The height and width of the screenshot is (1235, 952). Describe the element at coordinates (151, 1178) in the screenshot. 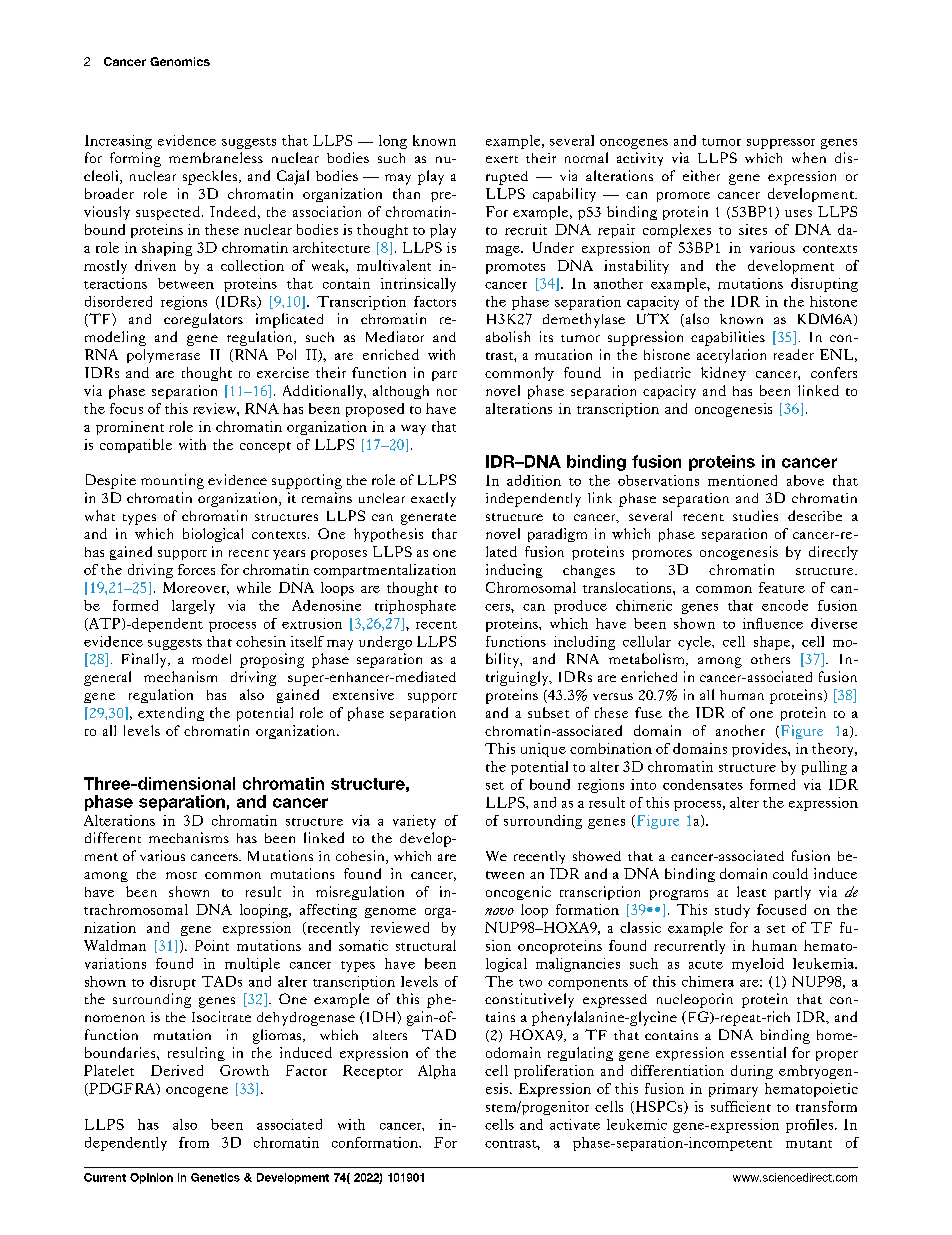

I see `Opinion` at that location.
